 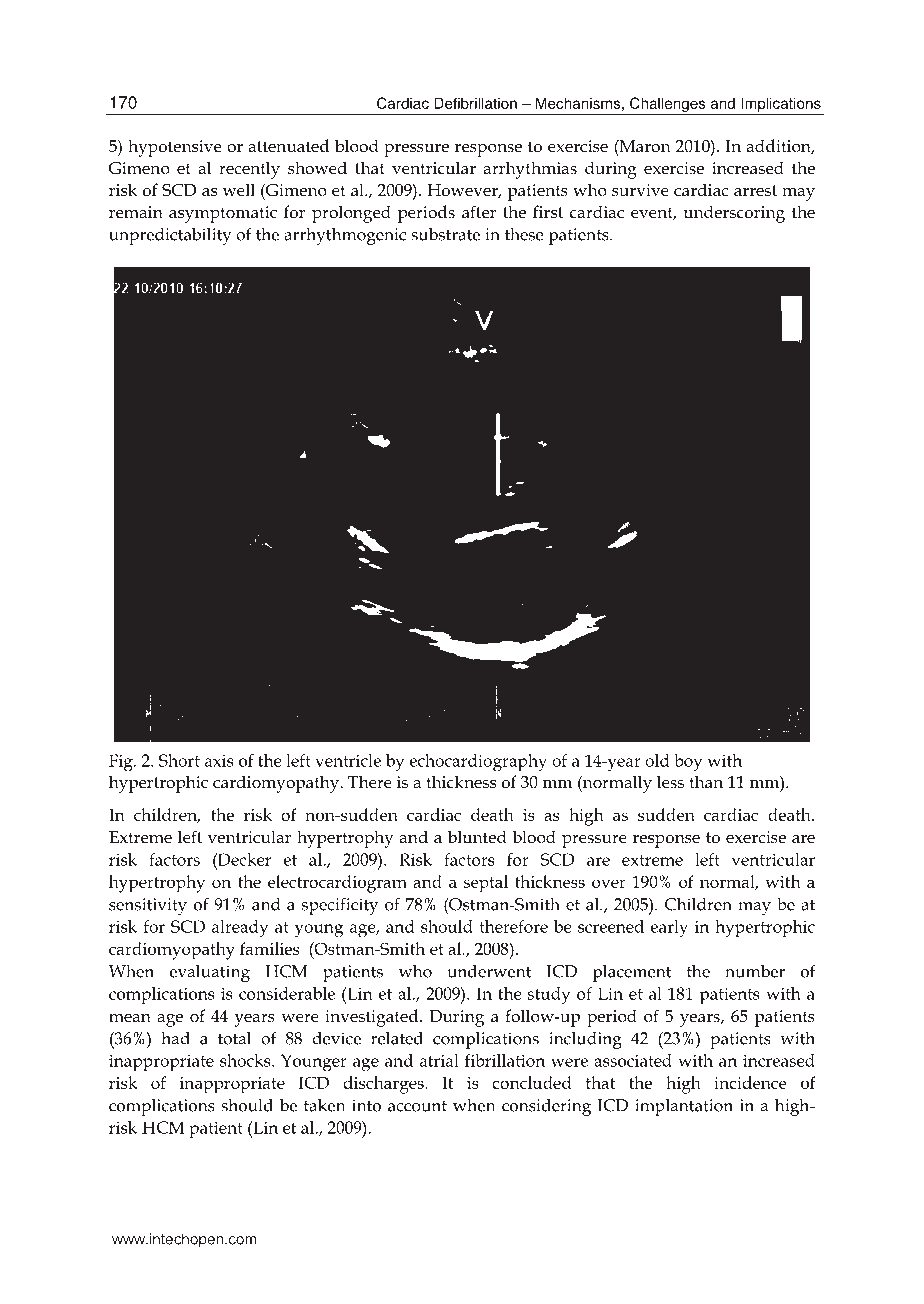 I want to click on substrate, so click(x=445, y=234).
